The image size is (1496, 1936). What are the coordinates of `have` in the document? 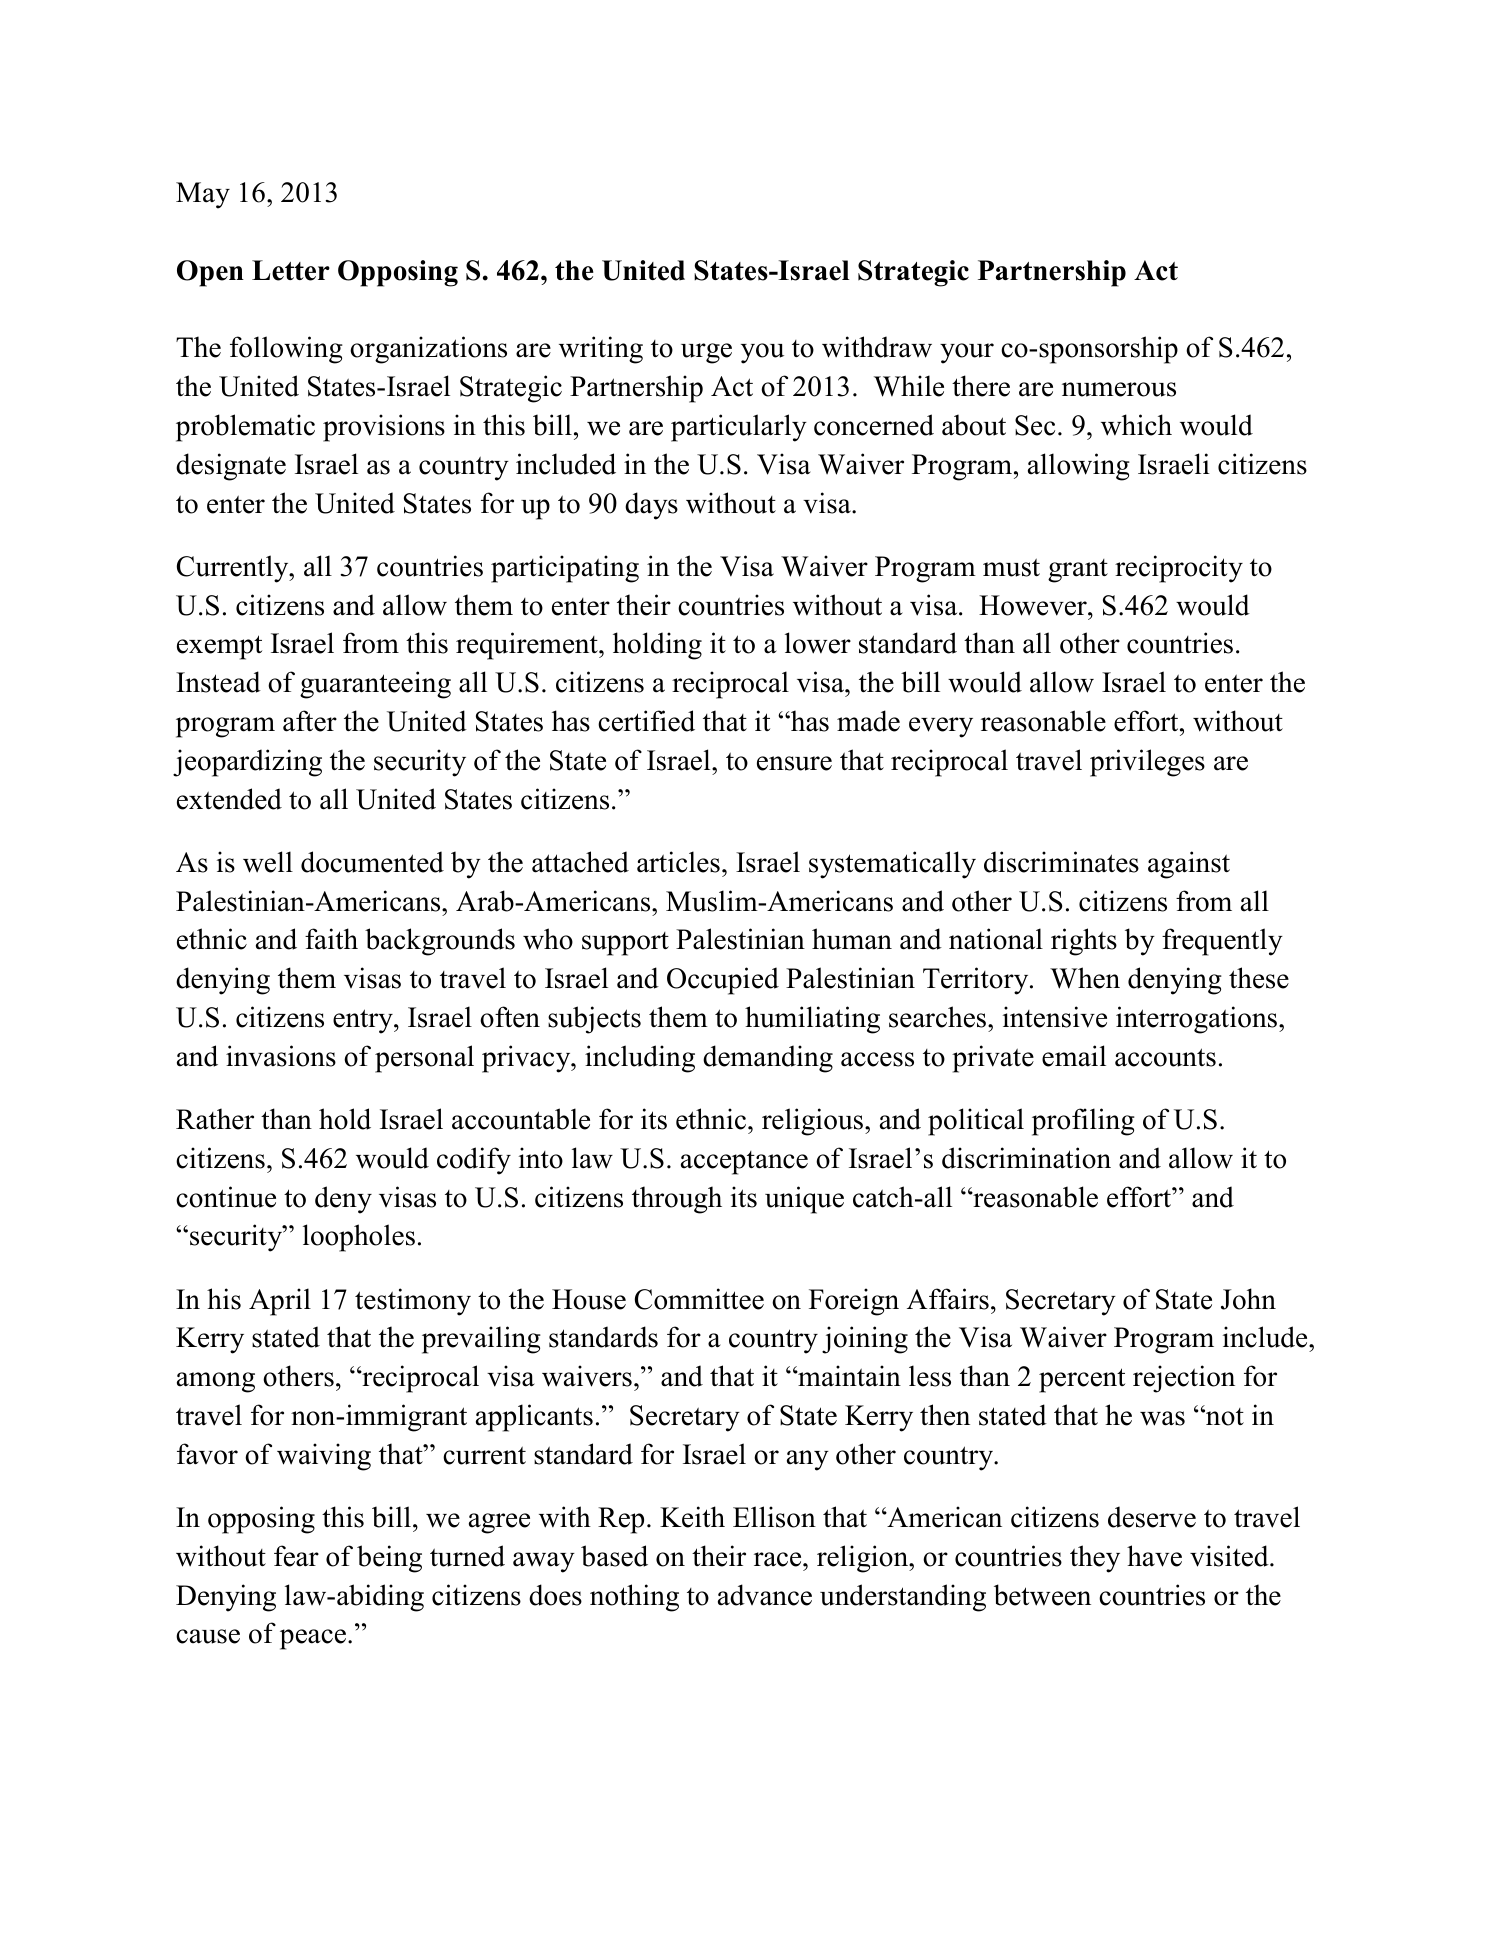 It's located at (1154, 1556).
